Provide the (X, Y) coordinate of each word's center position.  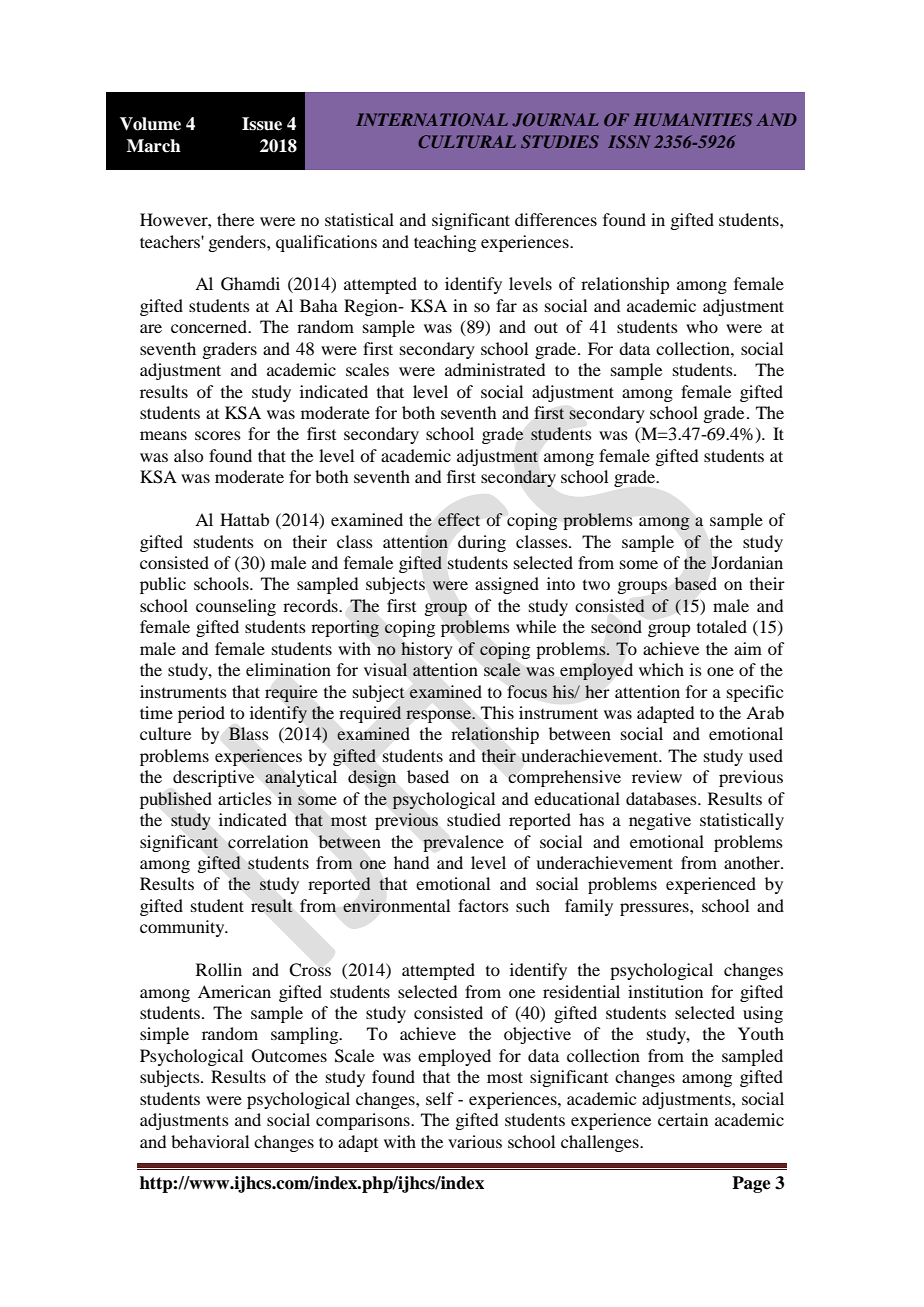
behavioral (210, 1141)
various (475, 1141)
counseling (236, 607)
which (661, 669)
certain (683, 1119)
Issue (262, 124)
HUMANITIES (692, 119)
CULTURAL (467, 141)
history (427, 650)
